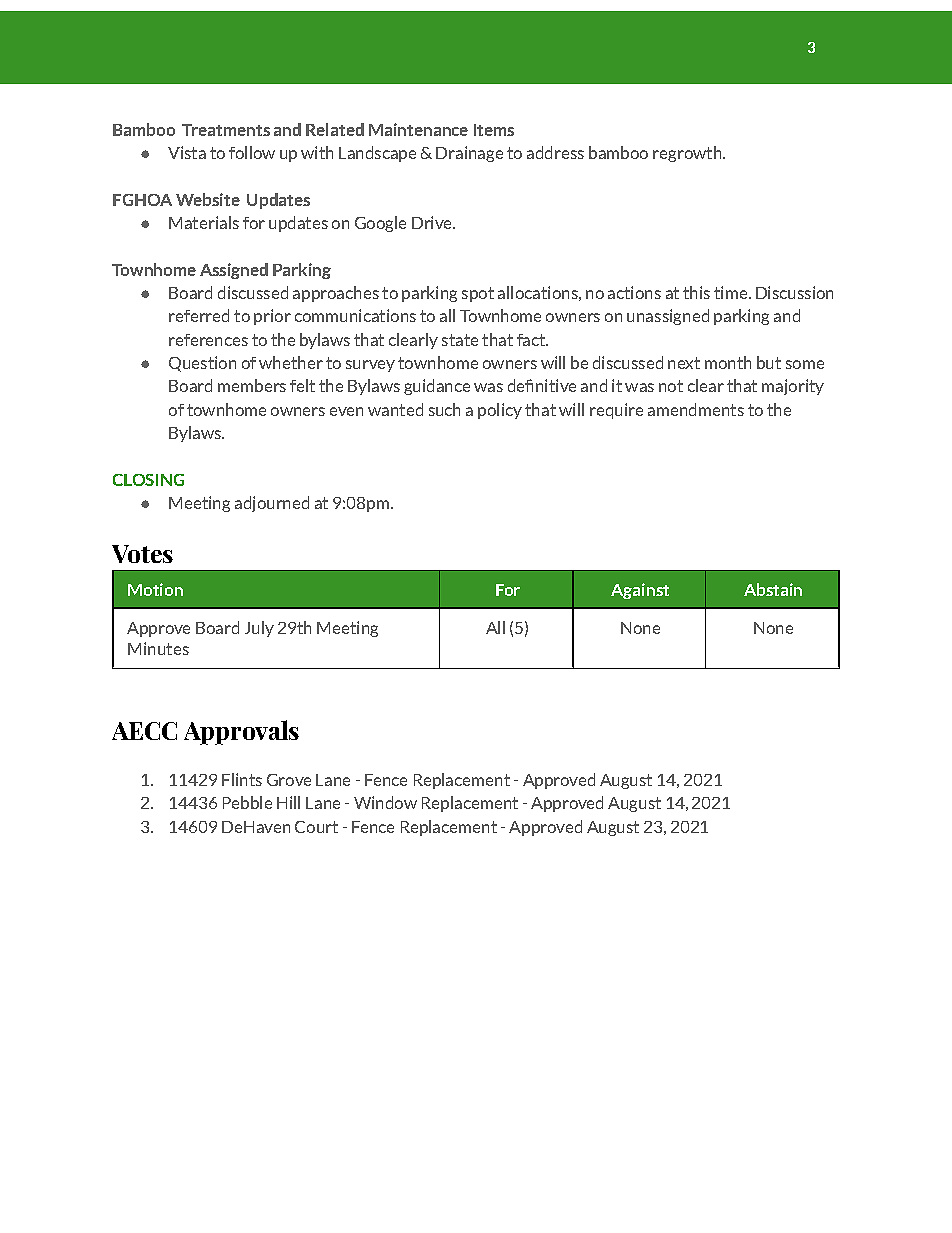 The width and height of the screenshot is (952, 1233). What do you see at coordinates (252, 152) in the screenshot?
I see `follow` at bounding box center [252, 152].
